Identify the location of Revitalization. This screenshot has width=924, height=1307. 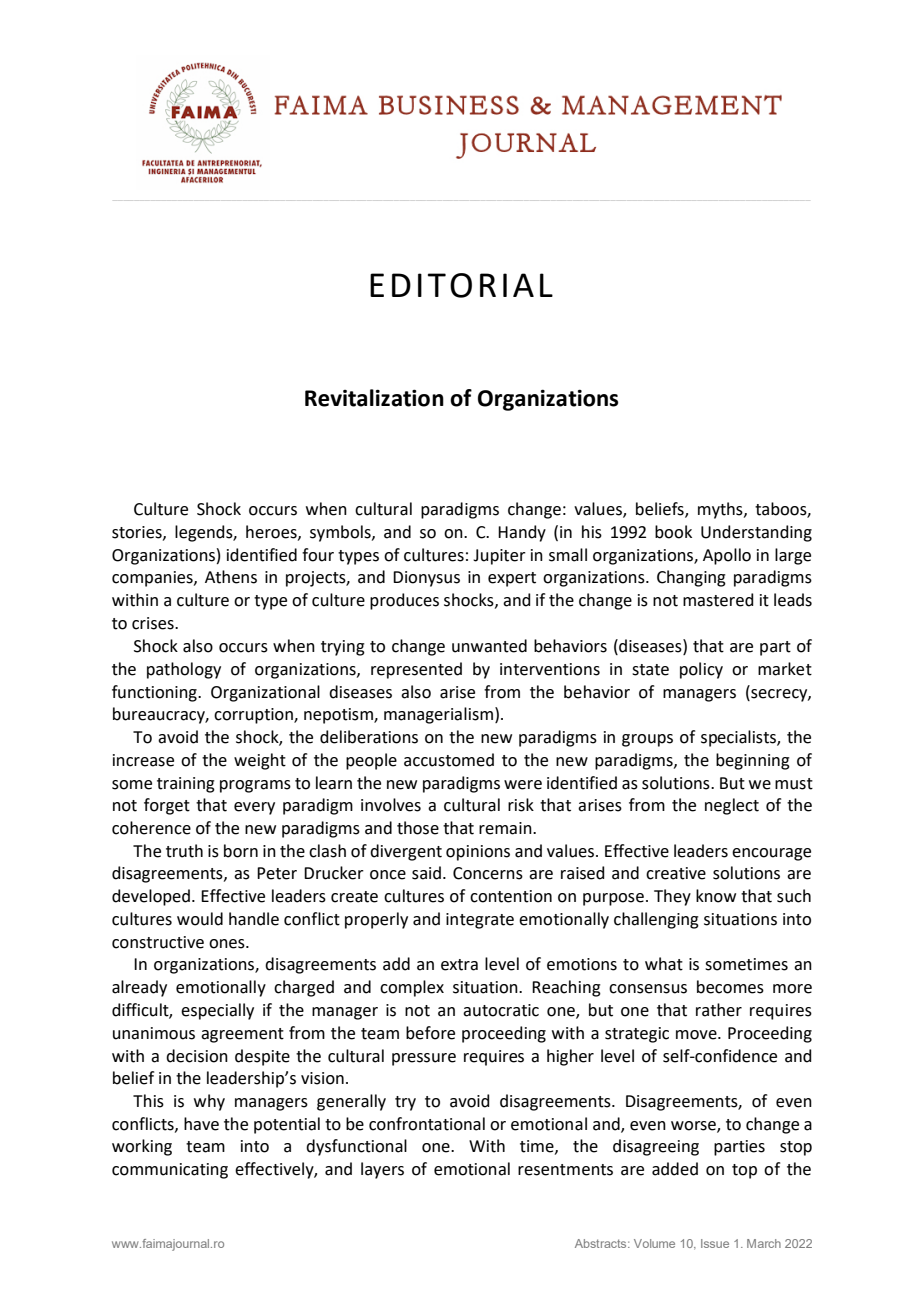
(374, 398).
